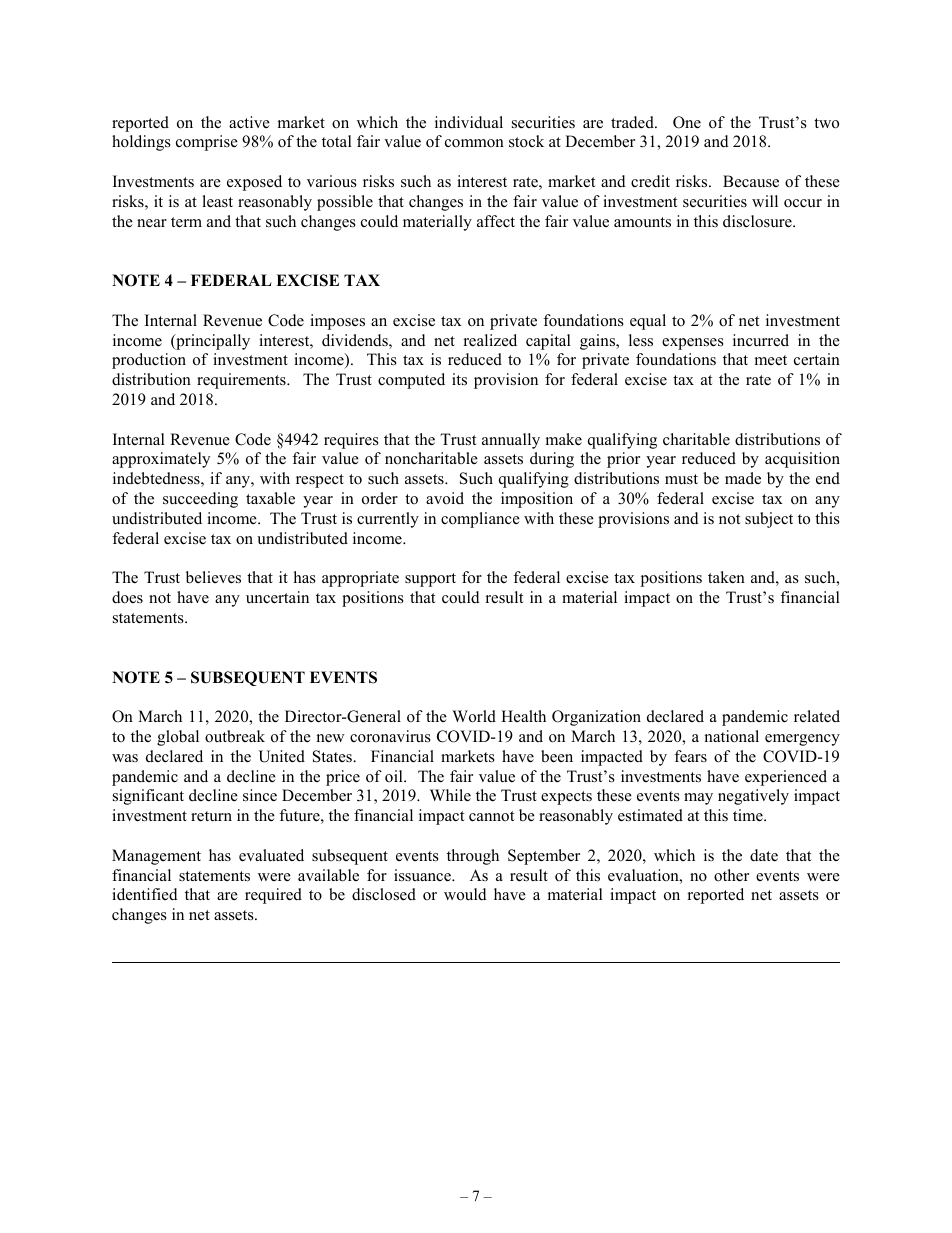 Image resolution: width=952 pixels, height=1233 pixels. What do you see at coordinates (490, 340) in the screenshot?
I see `realized` at bounding box center [490, 340].
